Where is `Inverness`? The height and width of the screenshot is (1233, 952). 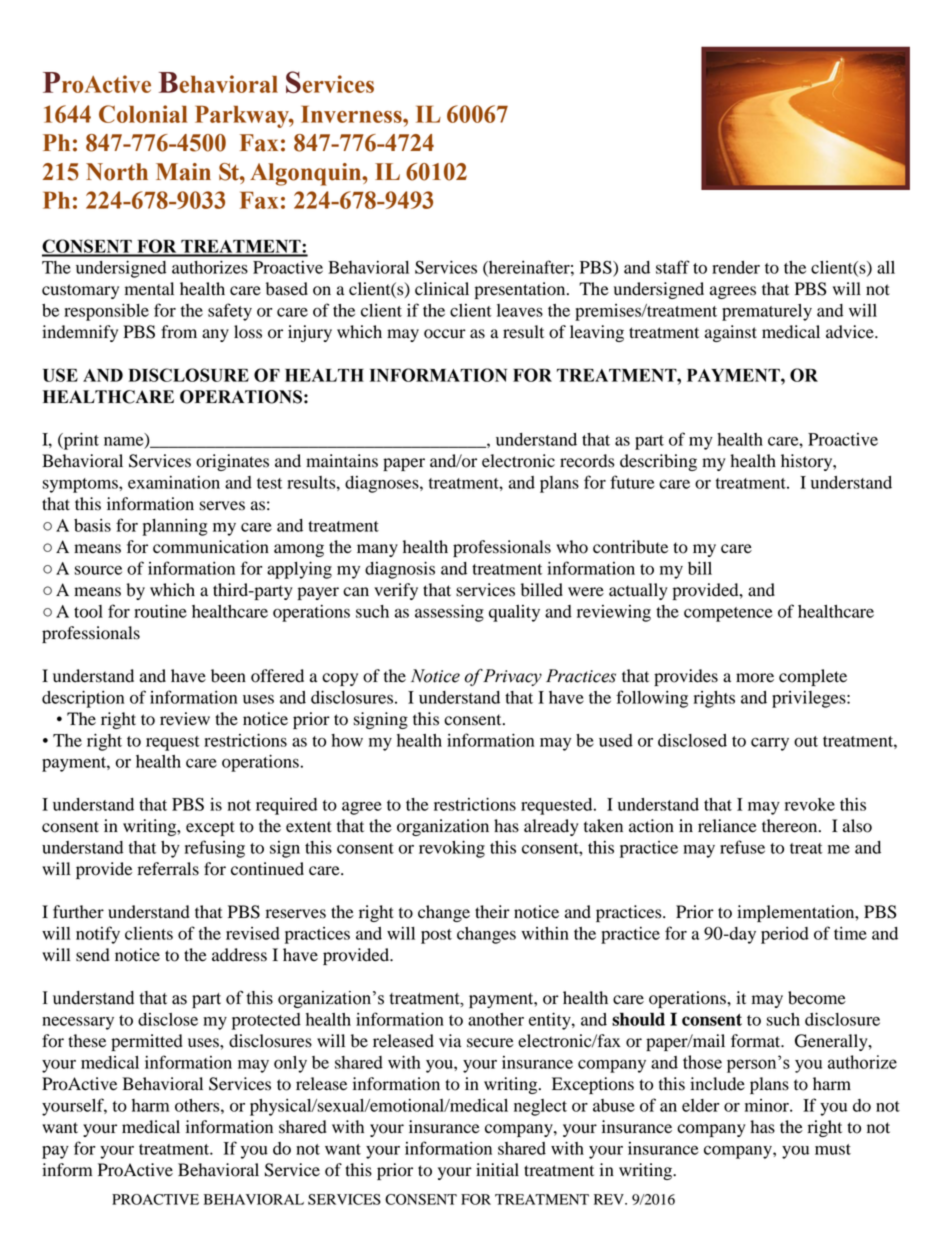 Inverness is located at coordinates (352, 114).
